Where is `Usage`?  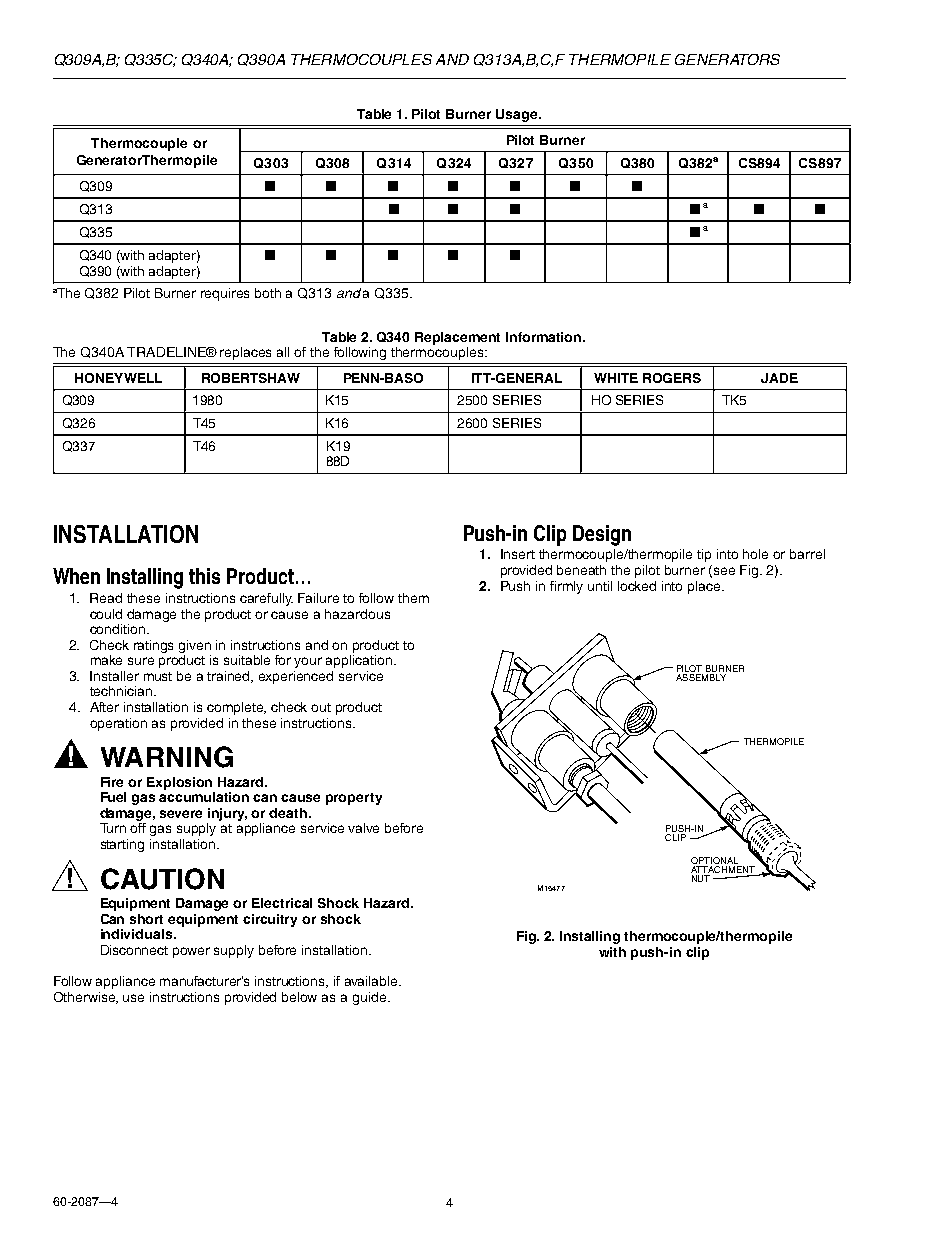 Usage is located at coordinates (518, 115).
